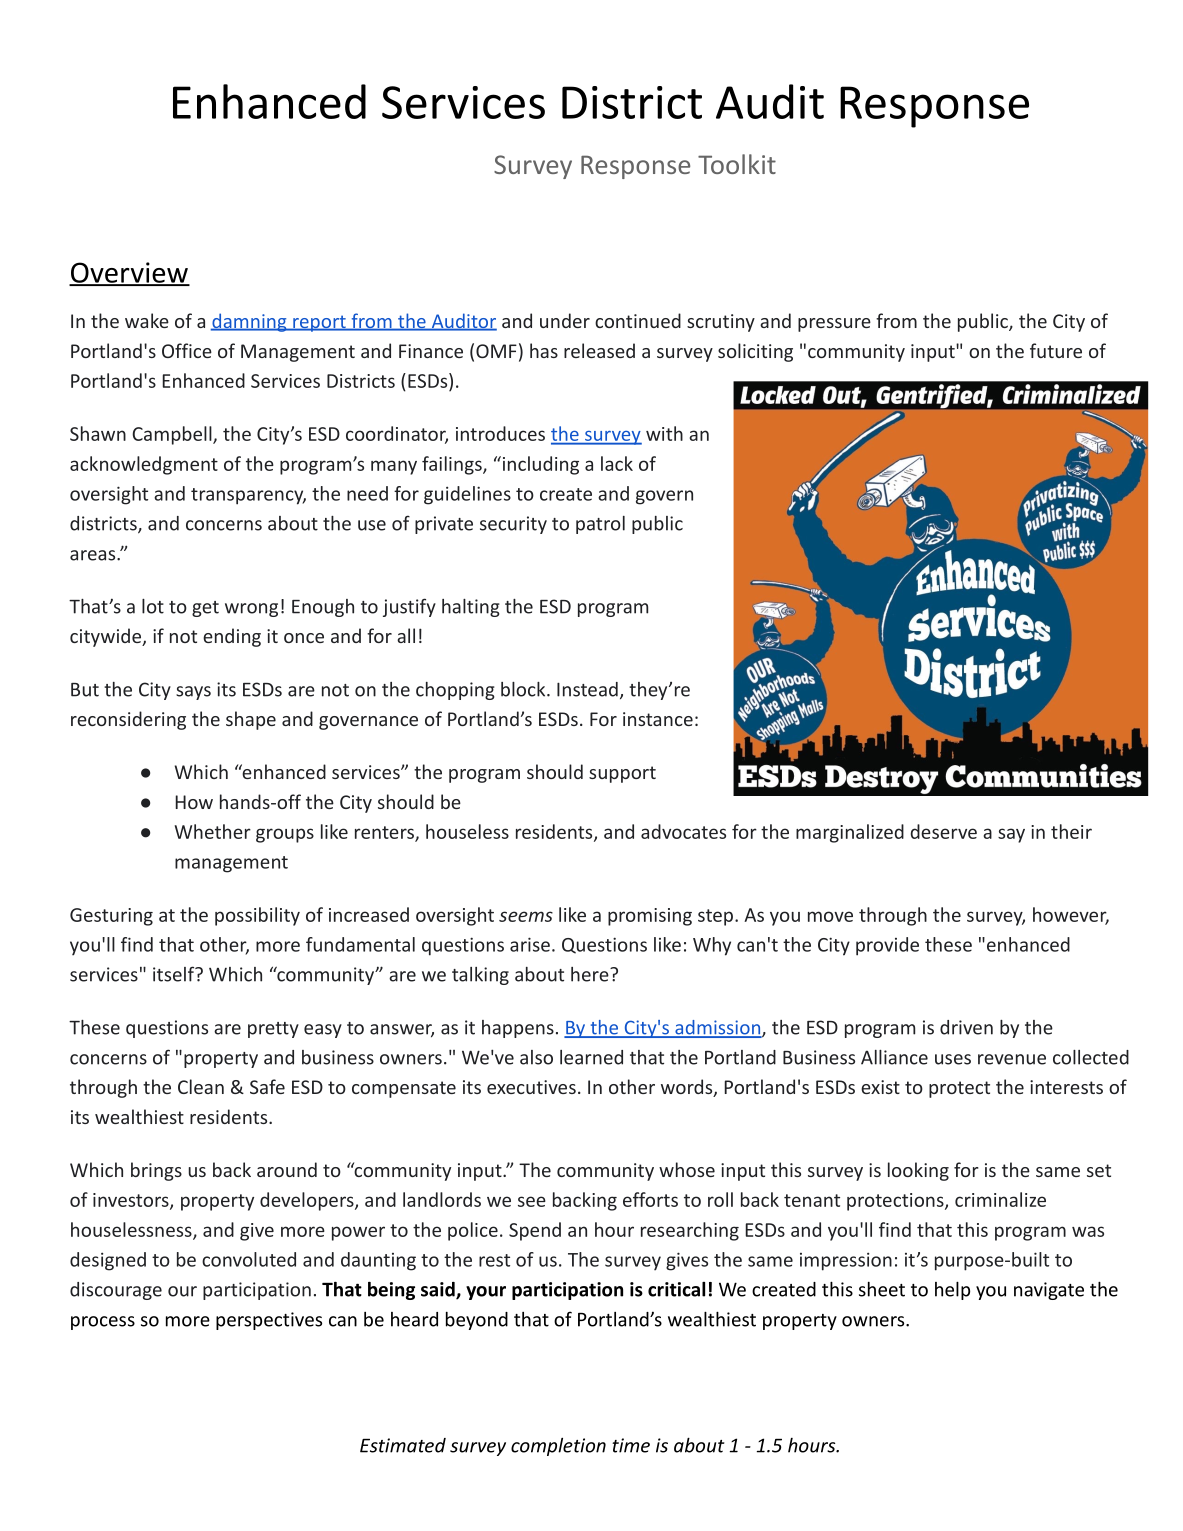  I want to click on support, so click(622, 774).
